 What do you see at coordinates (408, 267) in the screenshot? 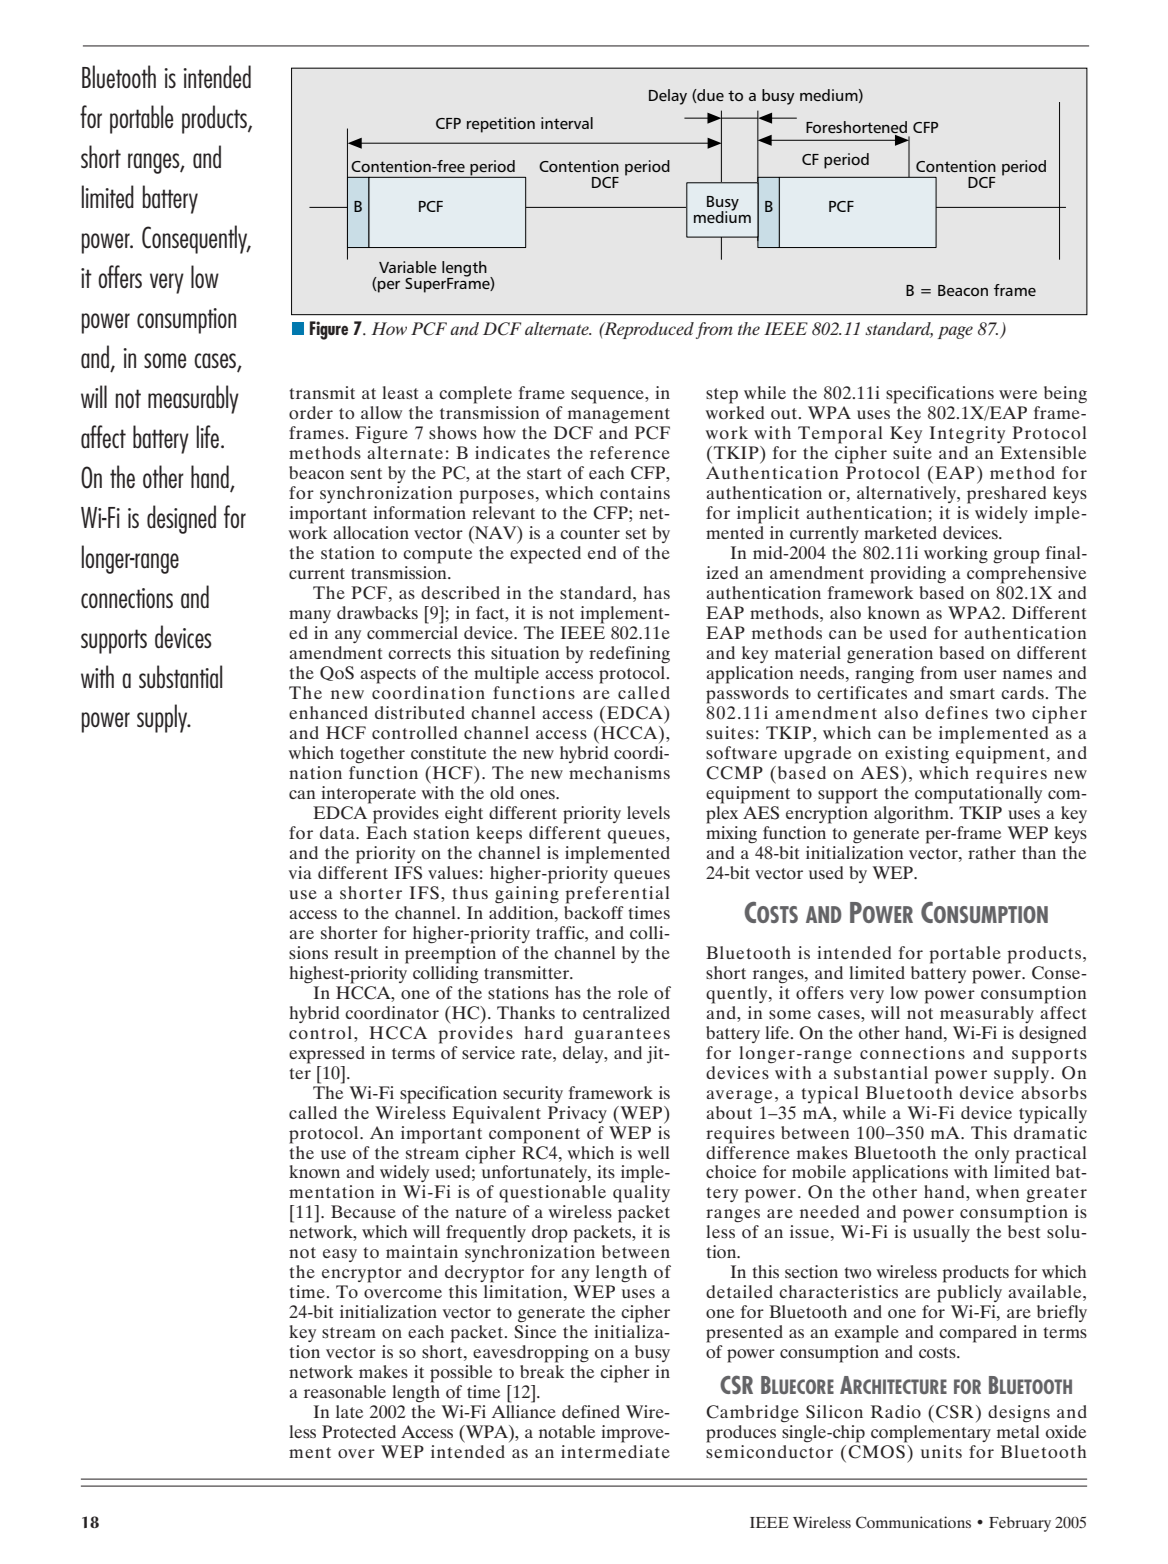
I see `Variable` at bounding box center [408, 267].
